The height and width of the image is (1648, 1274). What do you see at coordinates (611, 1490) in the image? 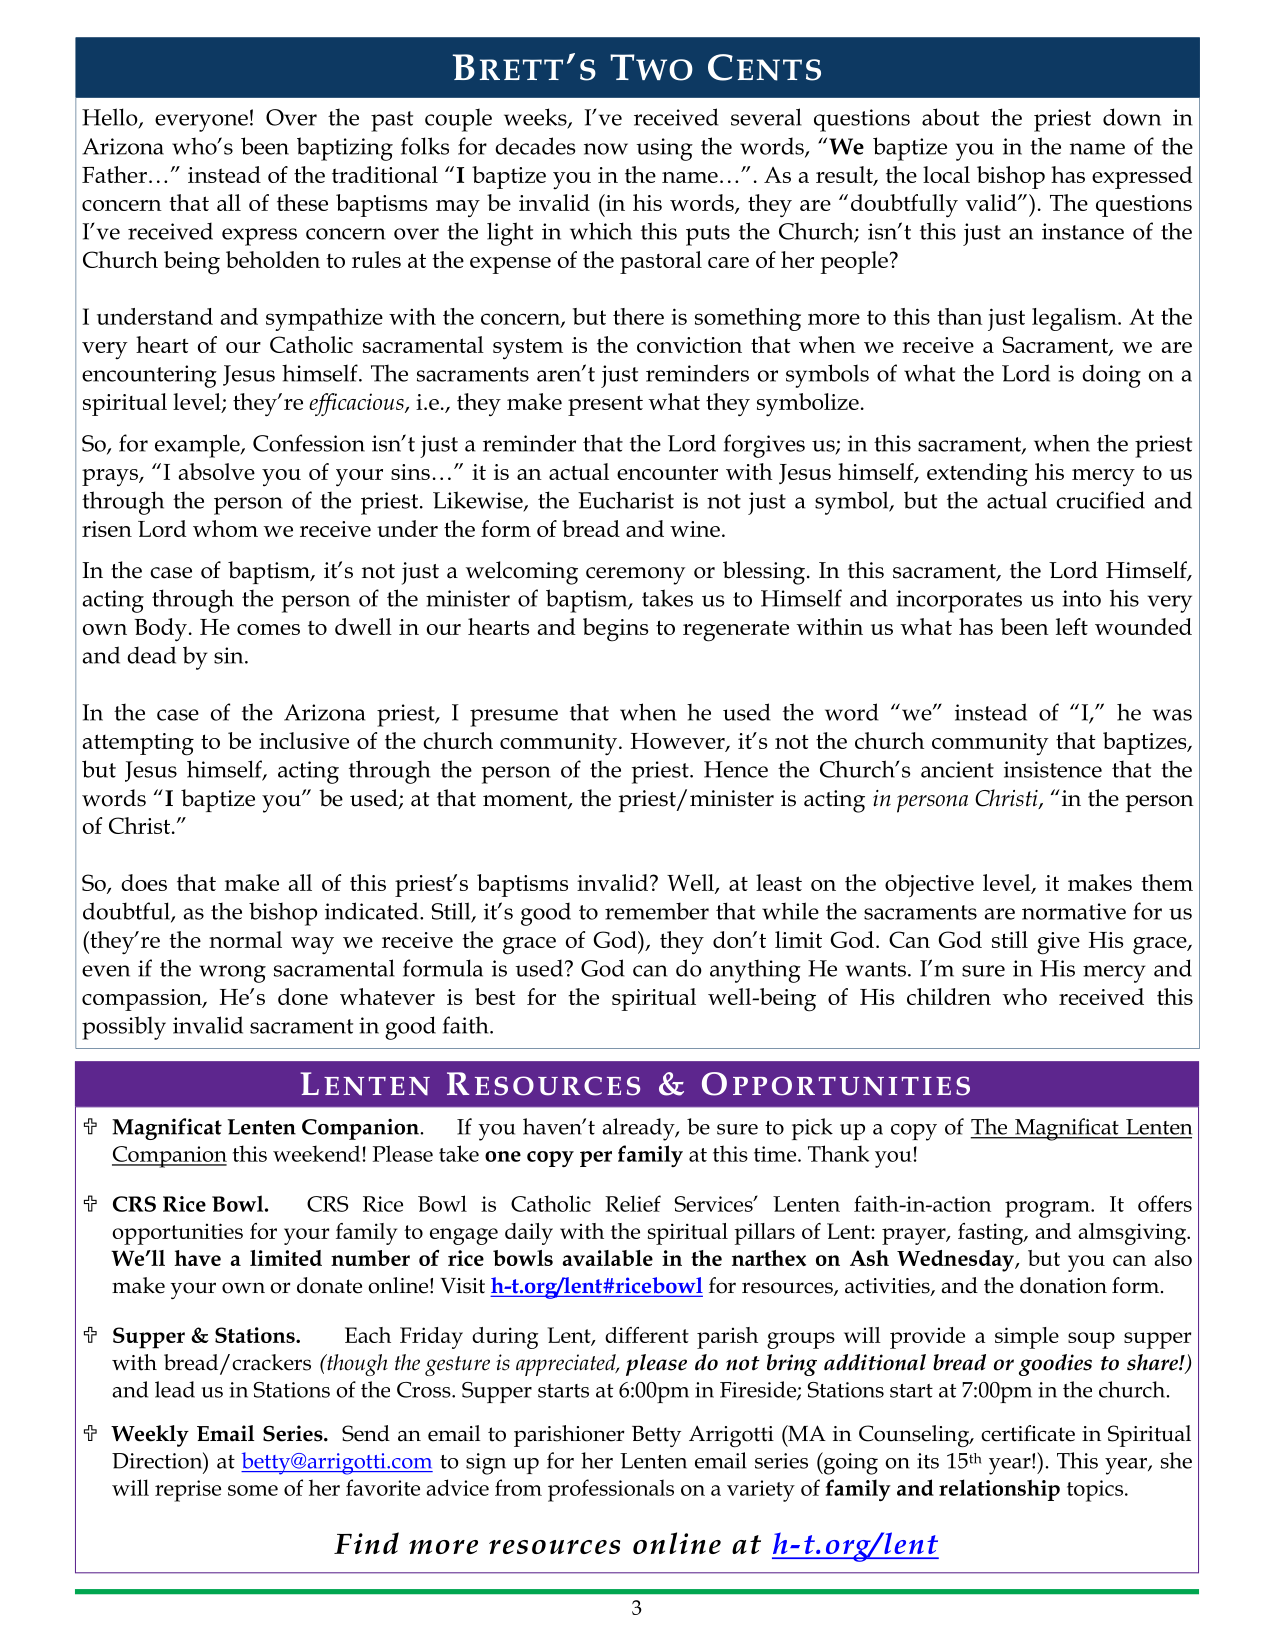
I see `professionals` at bounding box center [611, 1490].
